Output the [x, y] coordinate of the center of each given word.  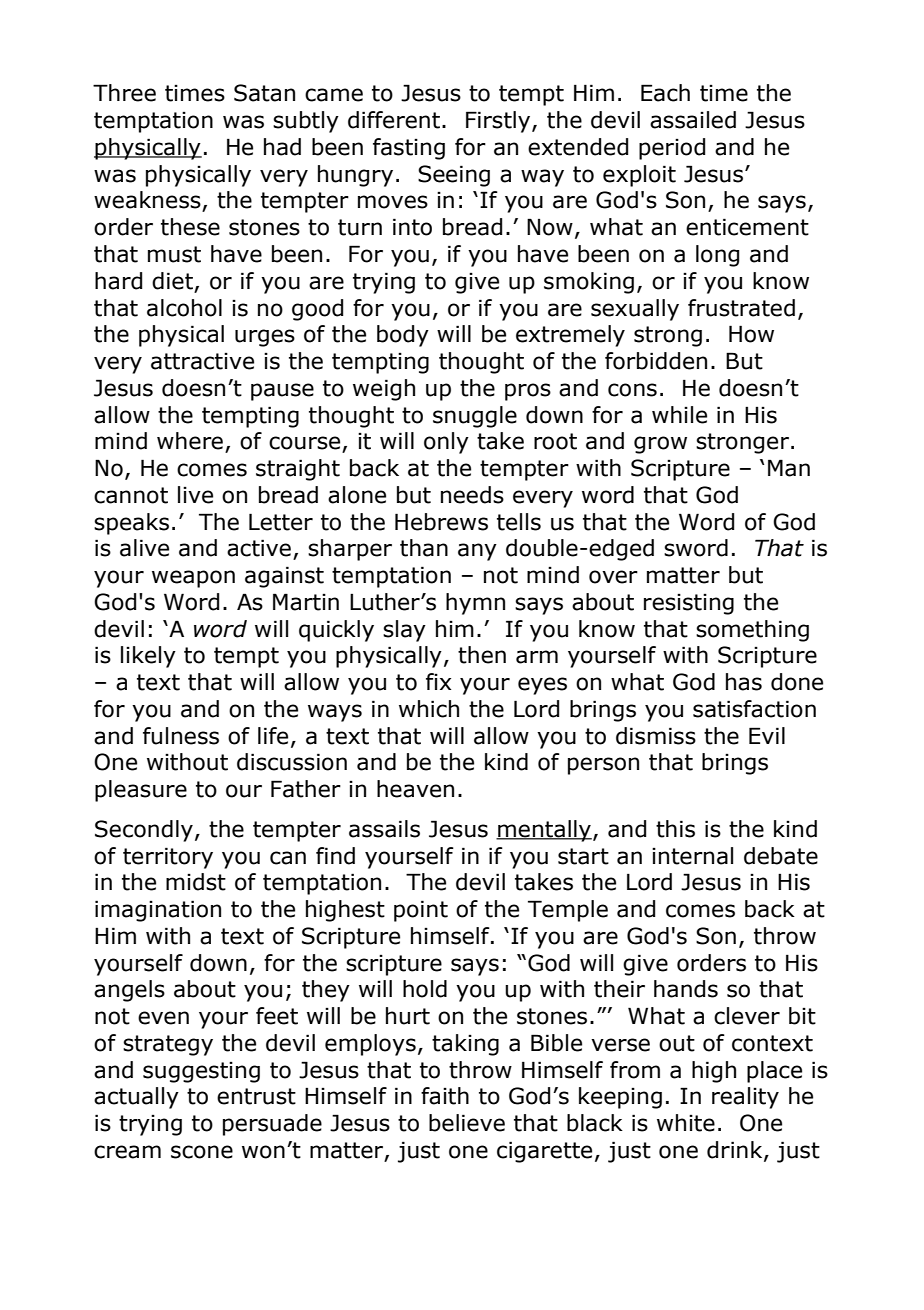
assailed [693, 120]
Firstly [499, 122]
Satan [264, 93]
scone [202, 1152]
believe [467, 1123]
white [686, 1123]
